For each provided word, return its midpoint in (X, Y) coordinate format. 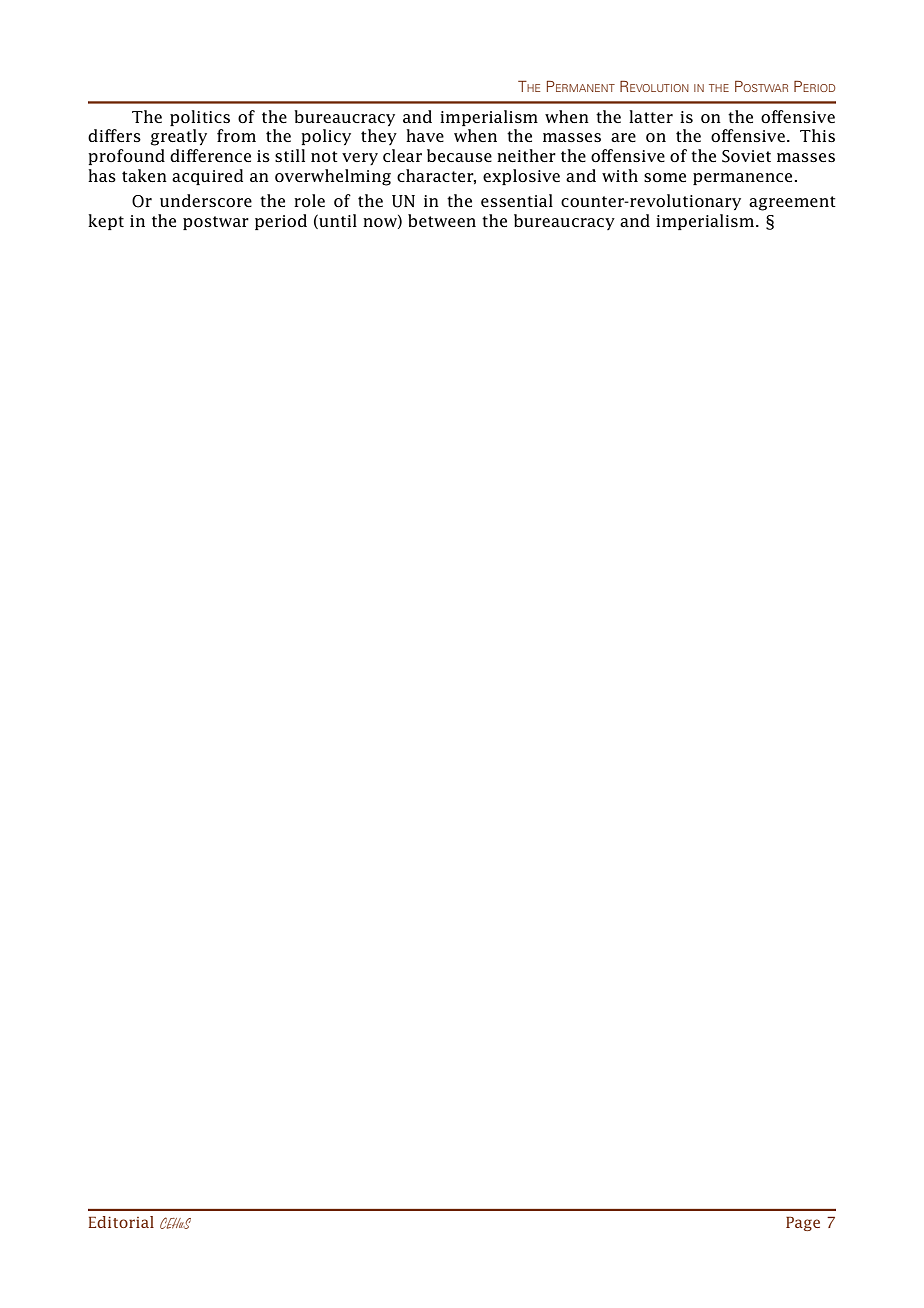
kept (106, 222)
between (442, 220)
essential (517, 200)
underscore (206, 200)
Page (803, 1223)
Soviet (746, 156)
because (459, 155)
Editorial (121, 1222)
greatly (178, 137)
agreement (792, 203)
